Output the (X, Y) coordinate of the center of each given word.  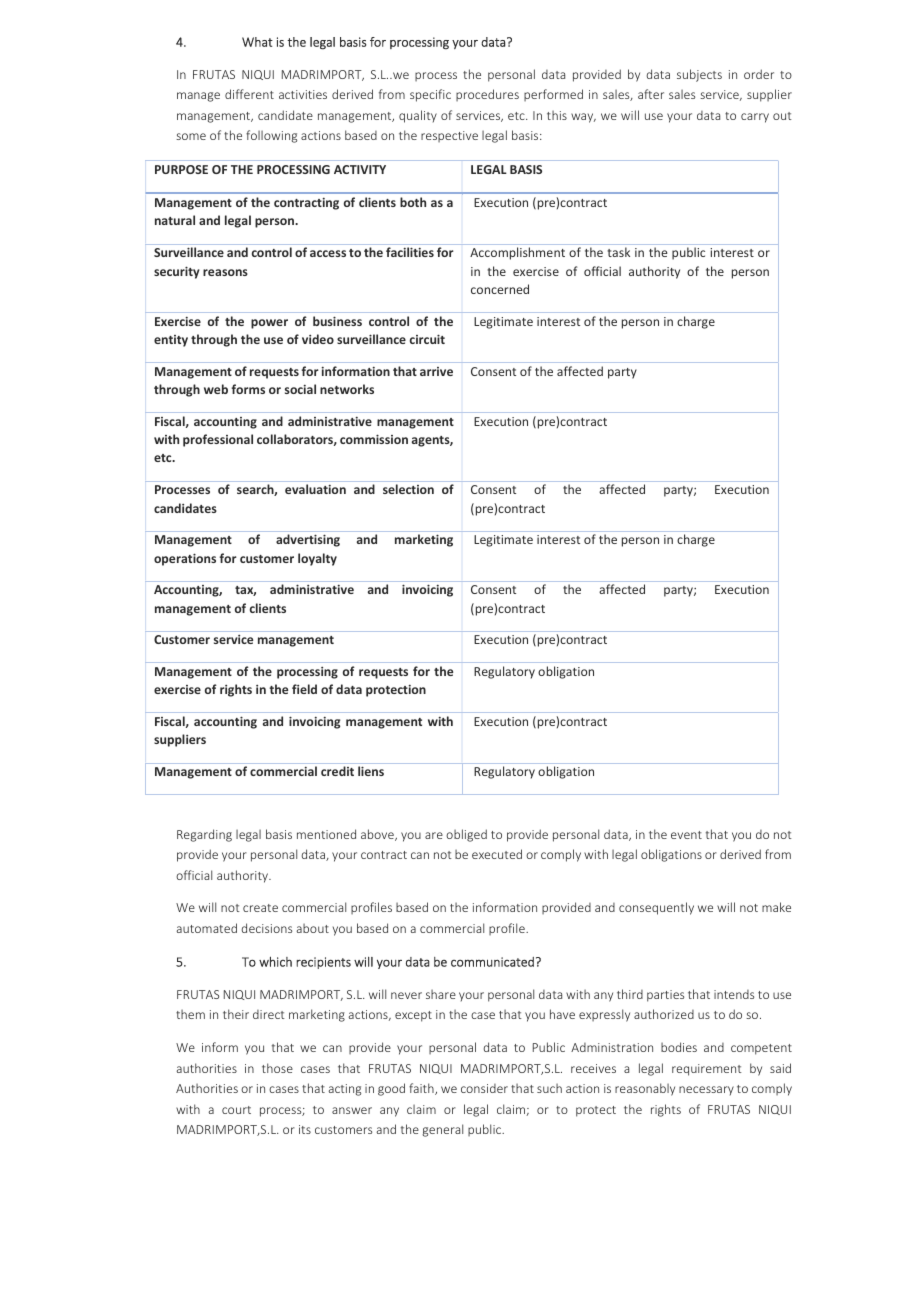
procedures (487, 95)
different (249, 94)
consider (484, 1088)
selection (408, 489)
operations (185, 559)
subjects (699, 75)
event (686, 835)
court (236, 1110)
